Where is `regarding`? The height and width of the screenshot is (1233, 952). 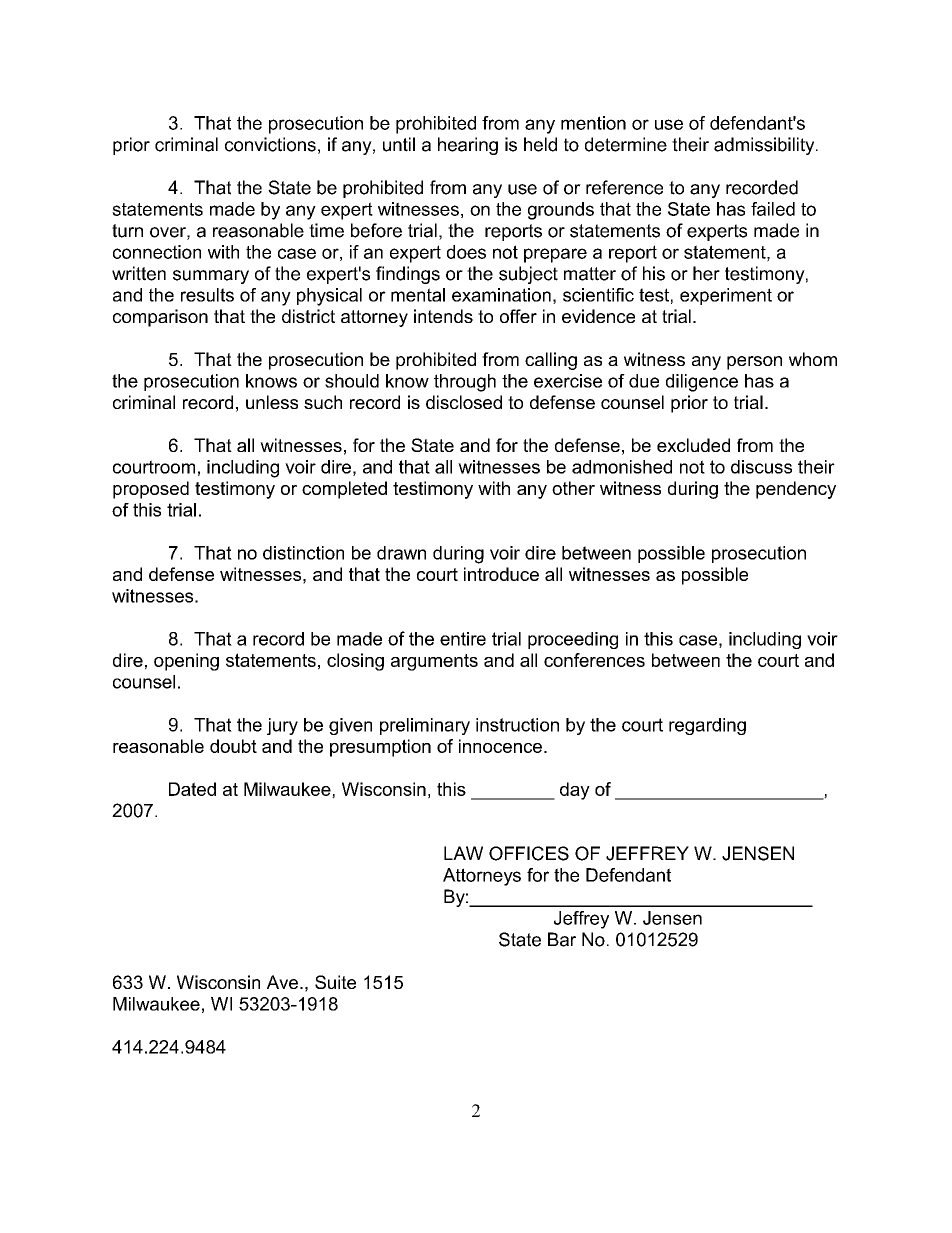
regarding is located at coordinates (707, 726).
